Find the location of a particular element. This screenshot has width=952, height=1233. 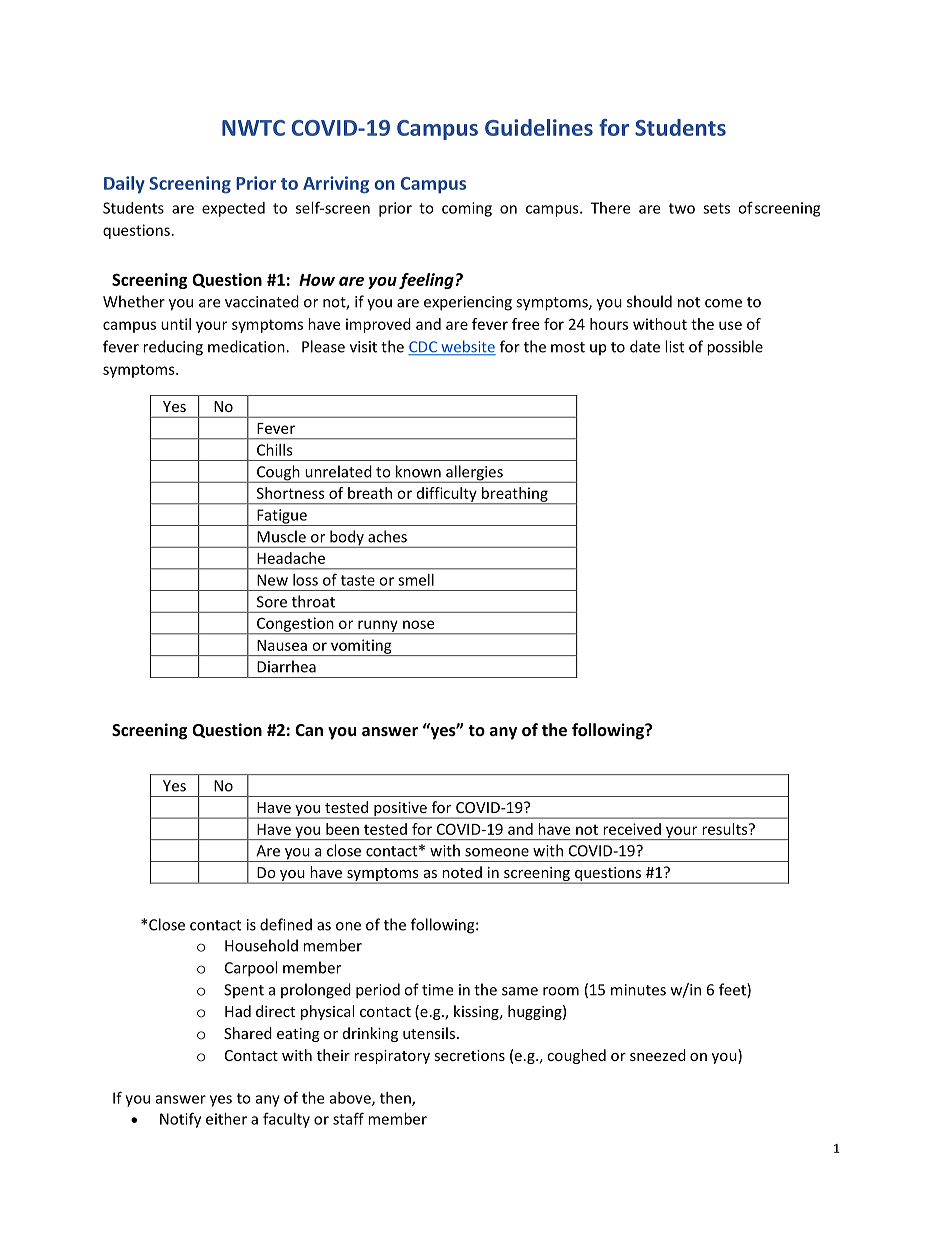

Sore is located at coordinates (272, 602).
